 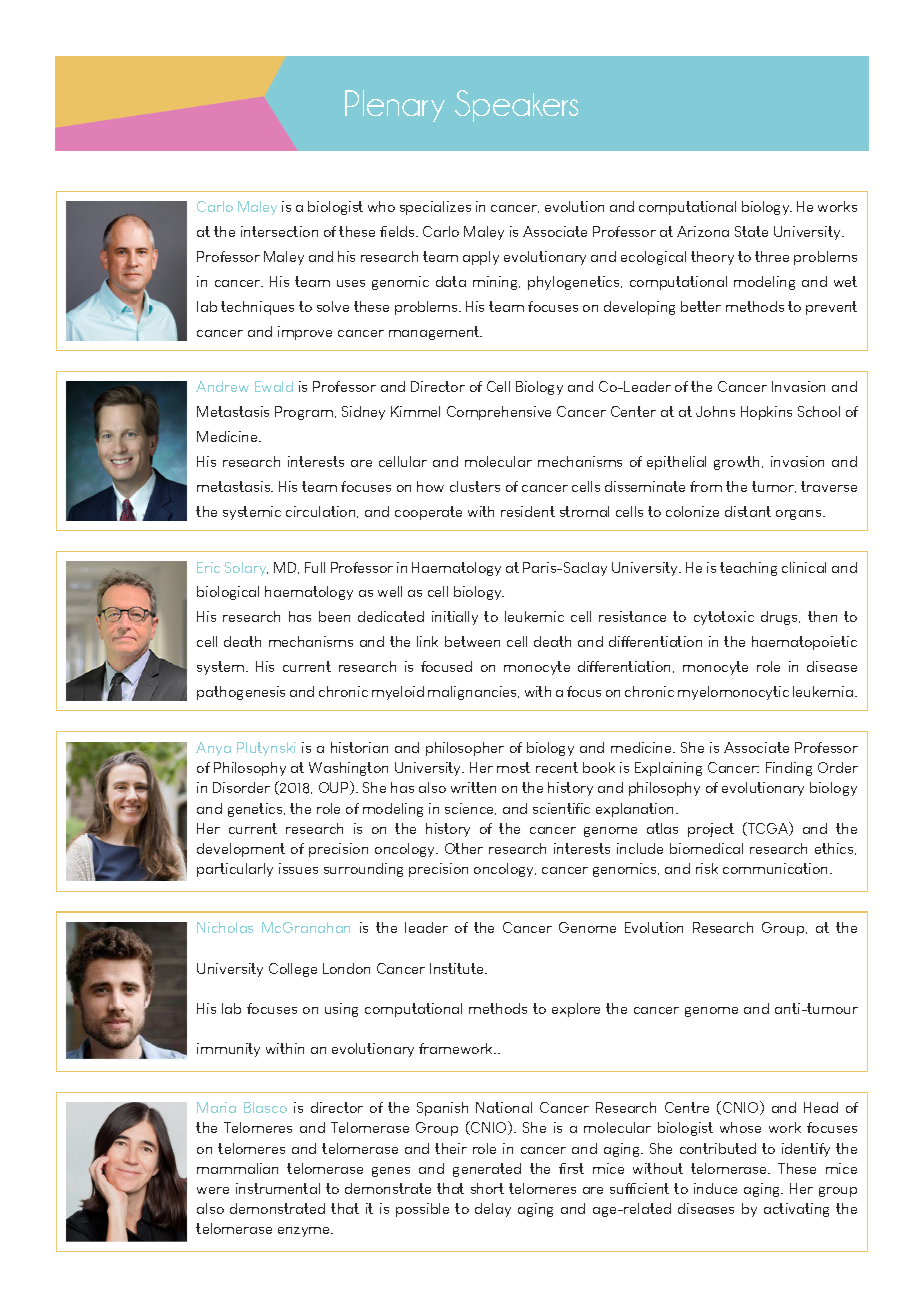 I want to click on tumor, so click(x=774, y=487).
